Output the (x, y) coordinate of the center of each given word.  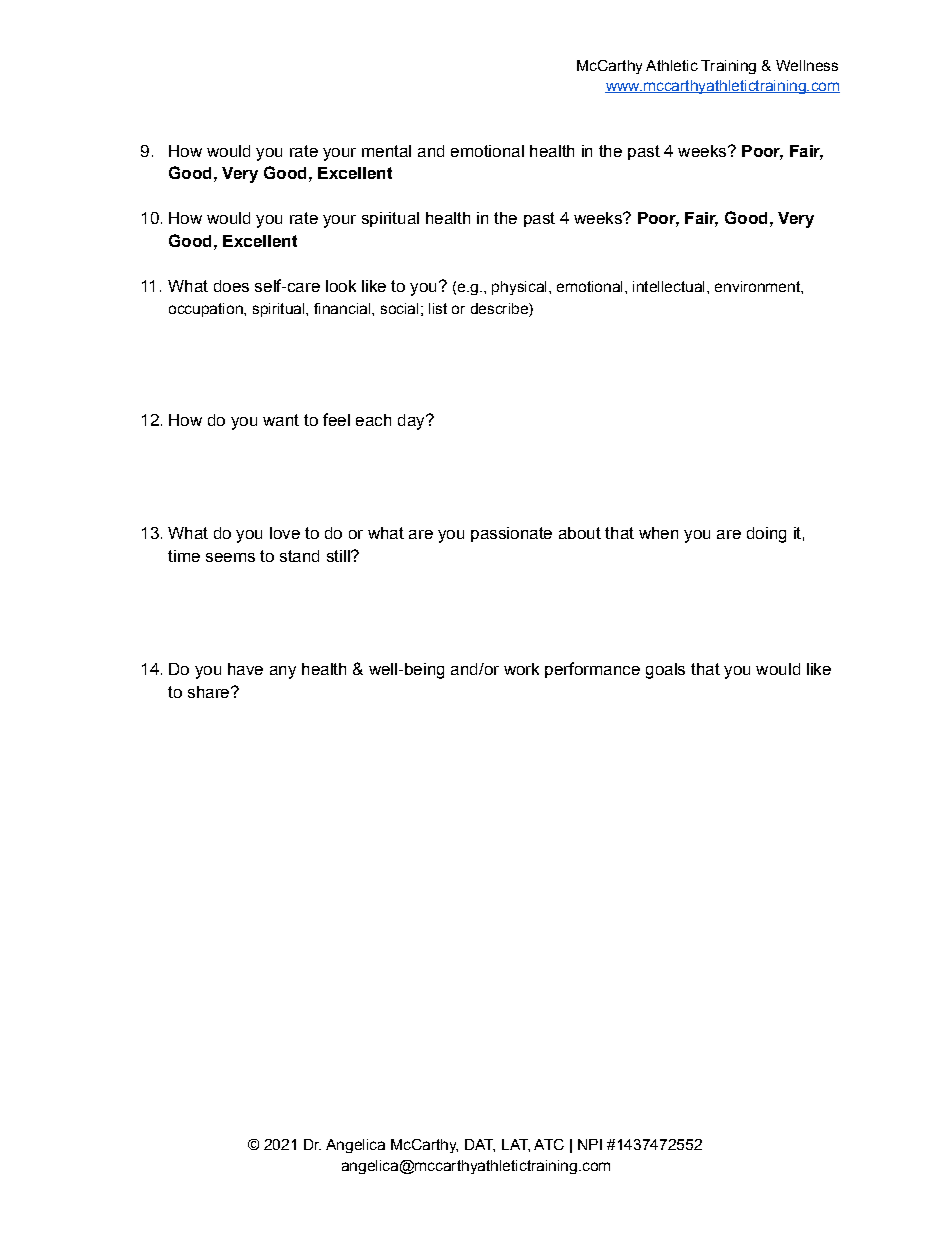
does (231, 286)
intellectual (668, 286)
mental (386, 151)
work (521, 669)
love (285, 533)
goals (665, 671)
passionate (511, 534)
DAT (480, 1145)
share (210, 692)
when (658, 533)
